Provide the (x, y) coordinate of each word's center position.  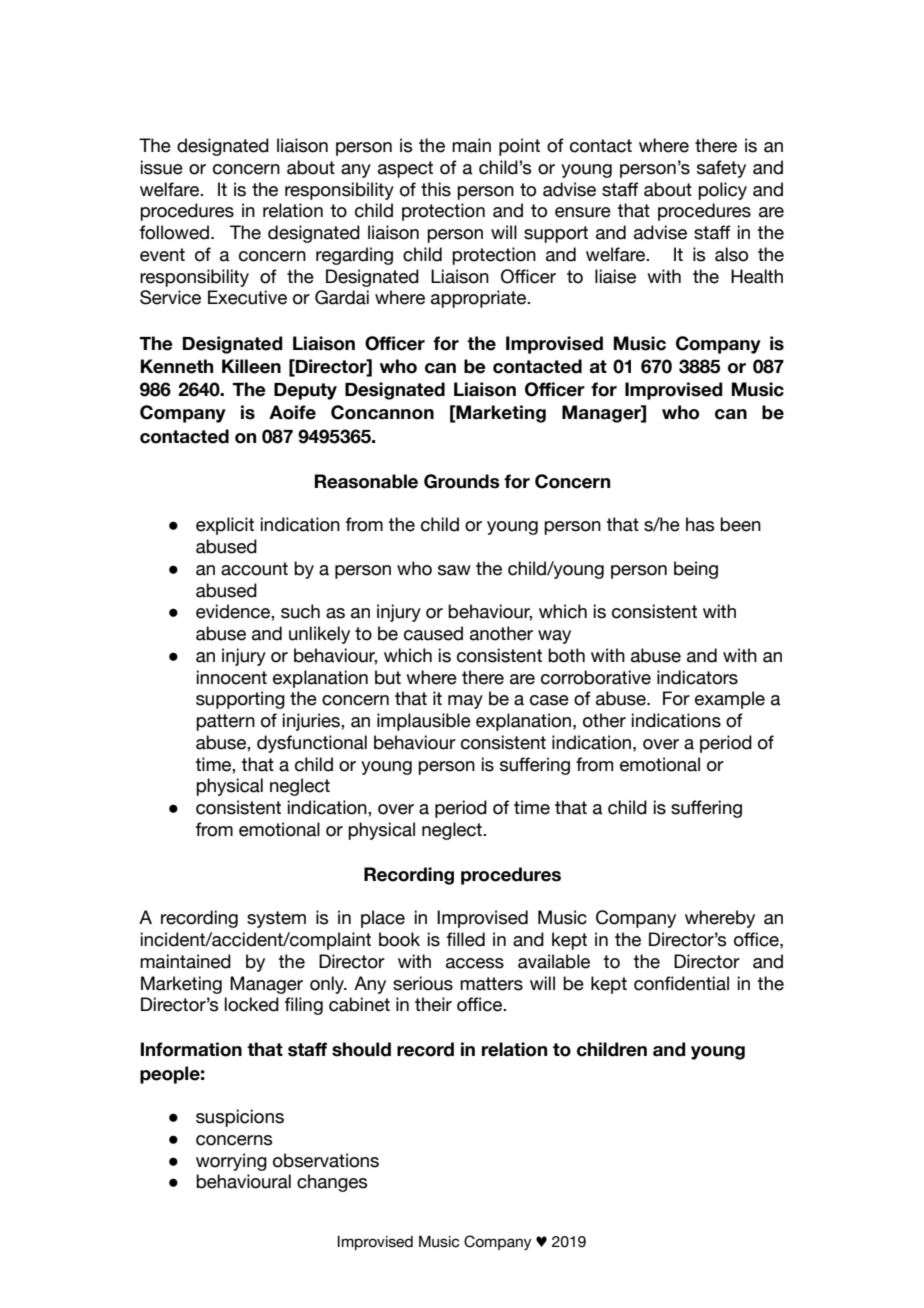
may (465, 702)
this (436, 189)
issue (162, 167)
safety (721, 169)
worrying (231, 1162)
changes (332, 1183)
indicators (697, 677)
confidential (681, 983)
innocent (232, 677)
